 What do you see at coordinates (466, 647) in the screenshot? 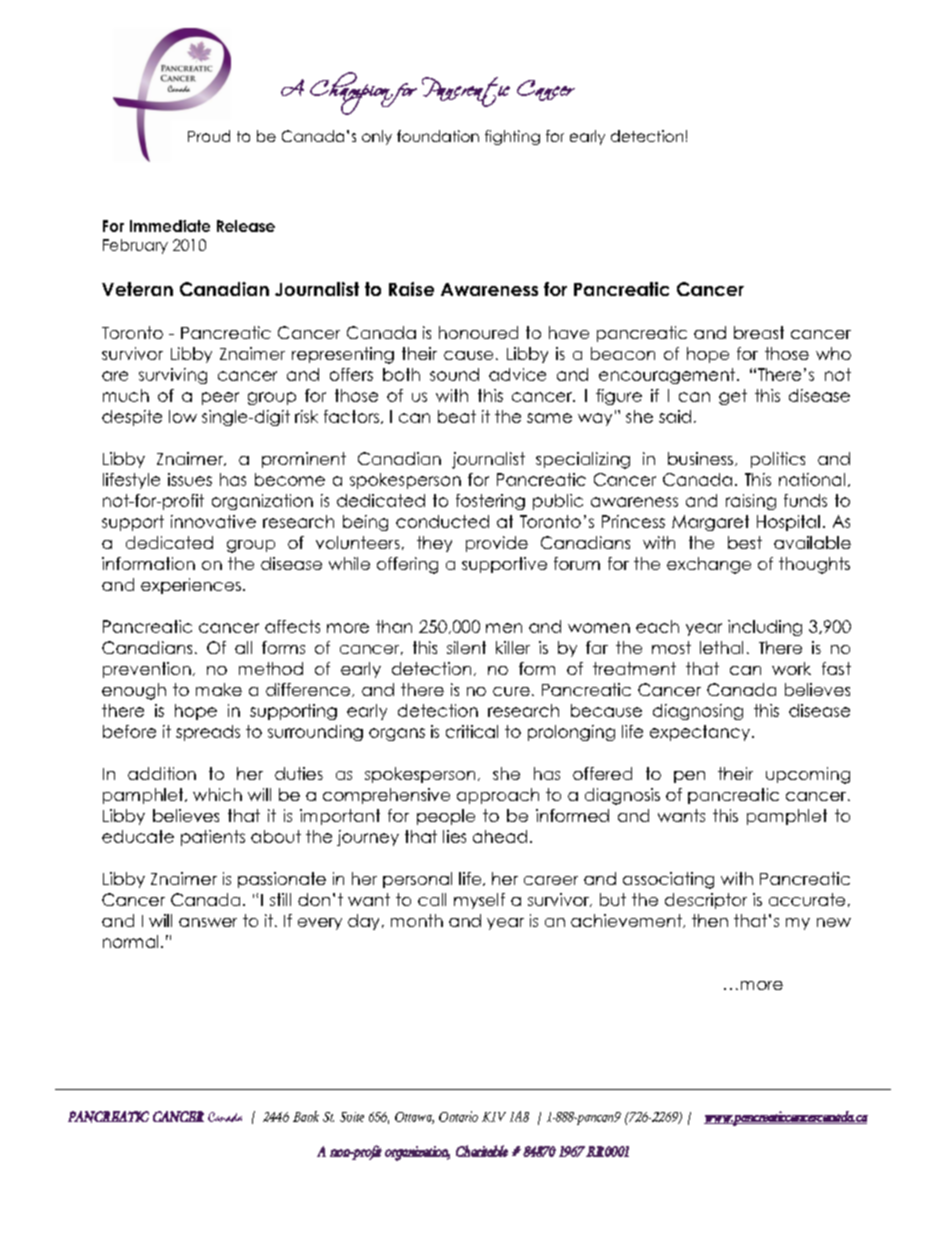
I see `silent` at bounding box center [466, 647].
